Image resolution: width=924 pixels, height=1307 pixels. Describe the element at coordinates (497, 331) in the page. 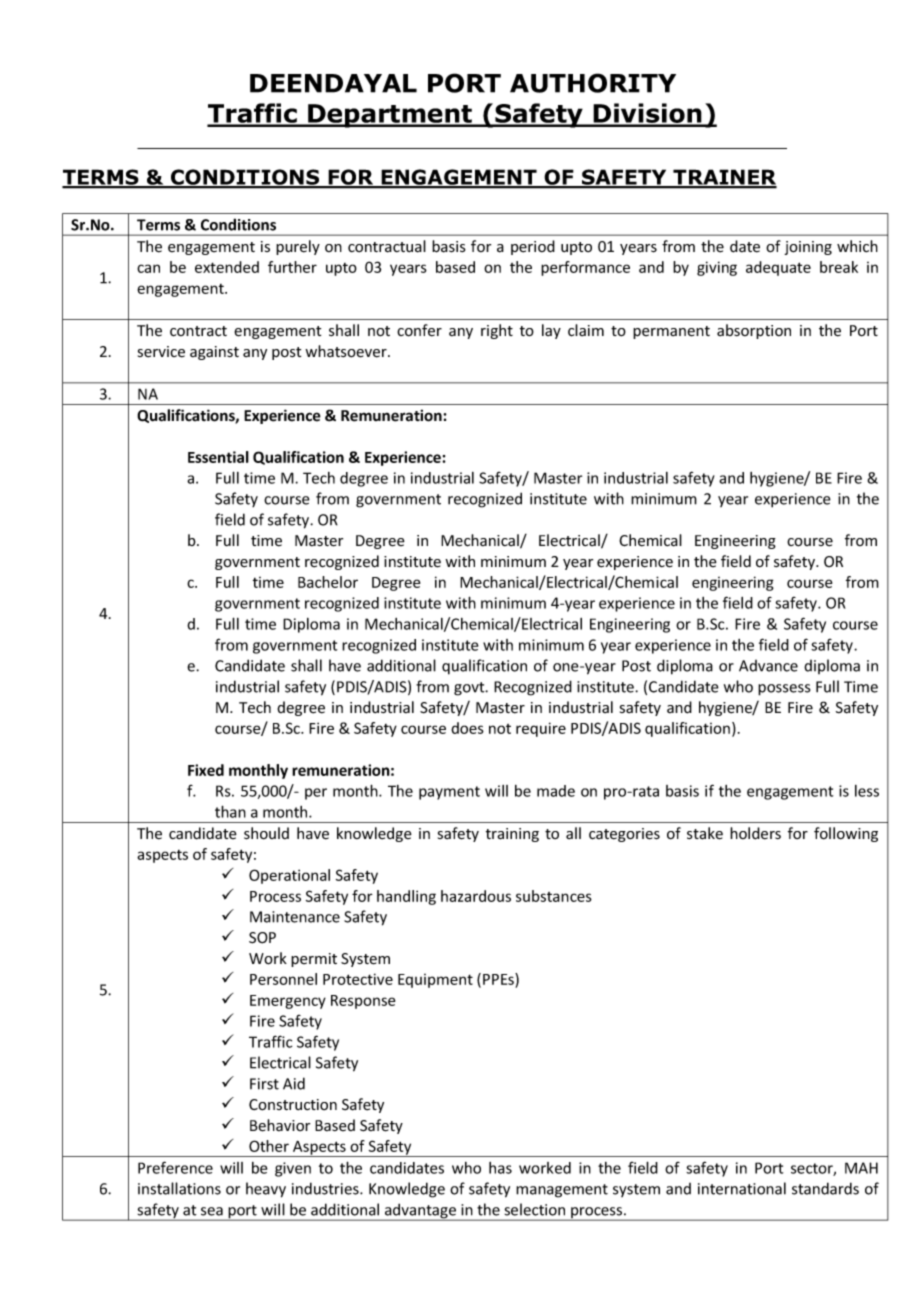

I see `right` at that location.
